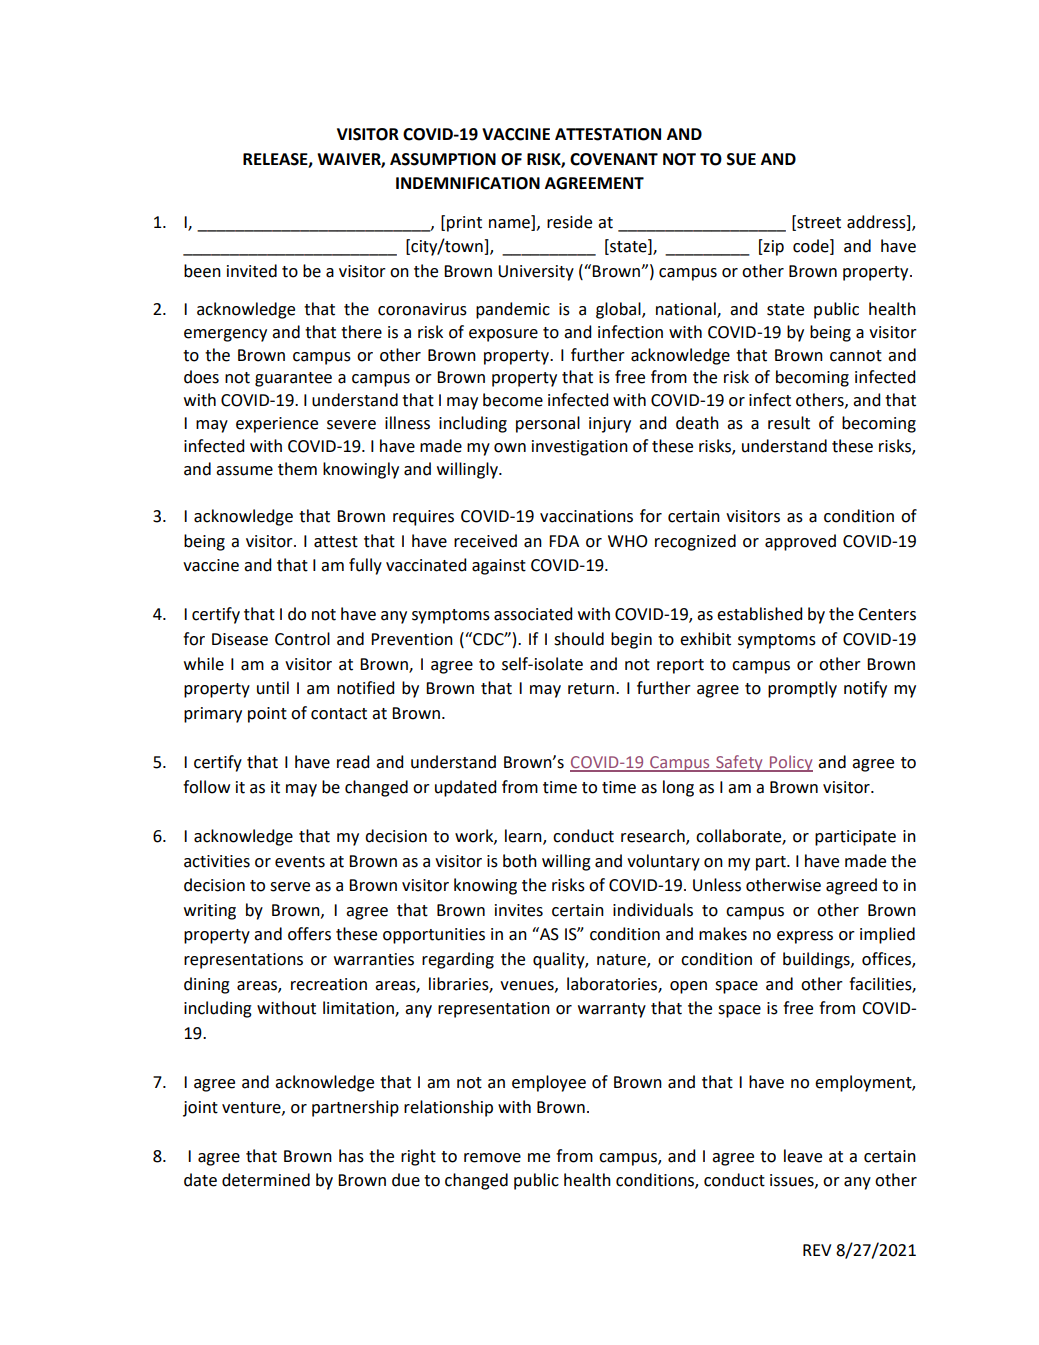 This screenshot has width=1039, height=1345. I want to click on leave, so click(803, 1156).
